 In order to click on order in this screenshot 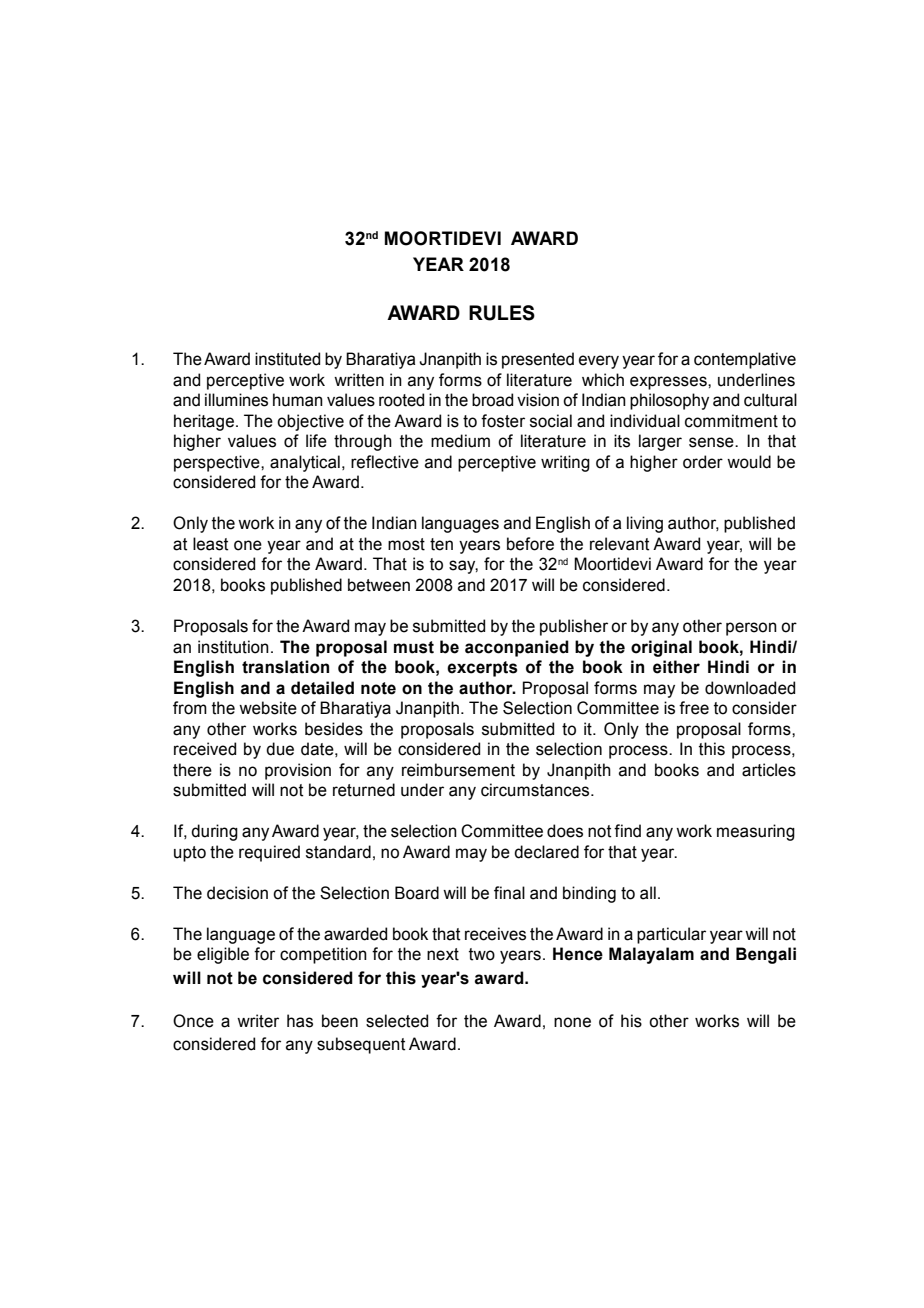, I will do `click(703, 462)`.
